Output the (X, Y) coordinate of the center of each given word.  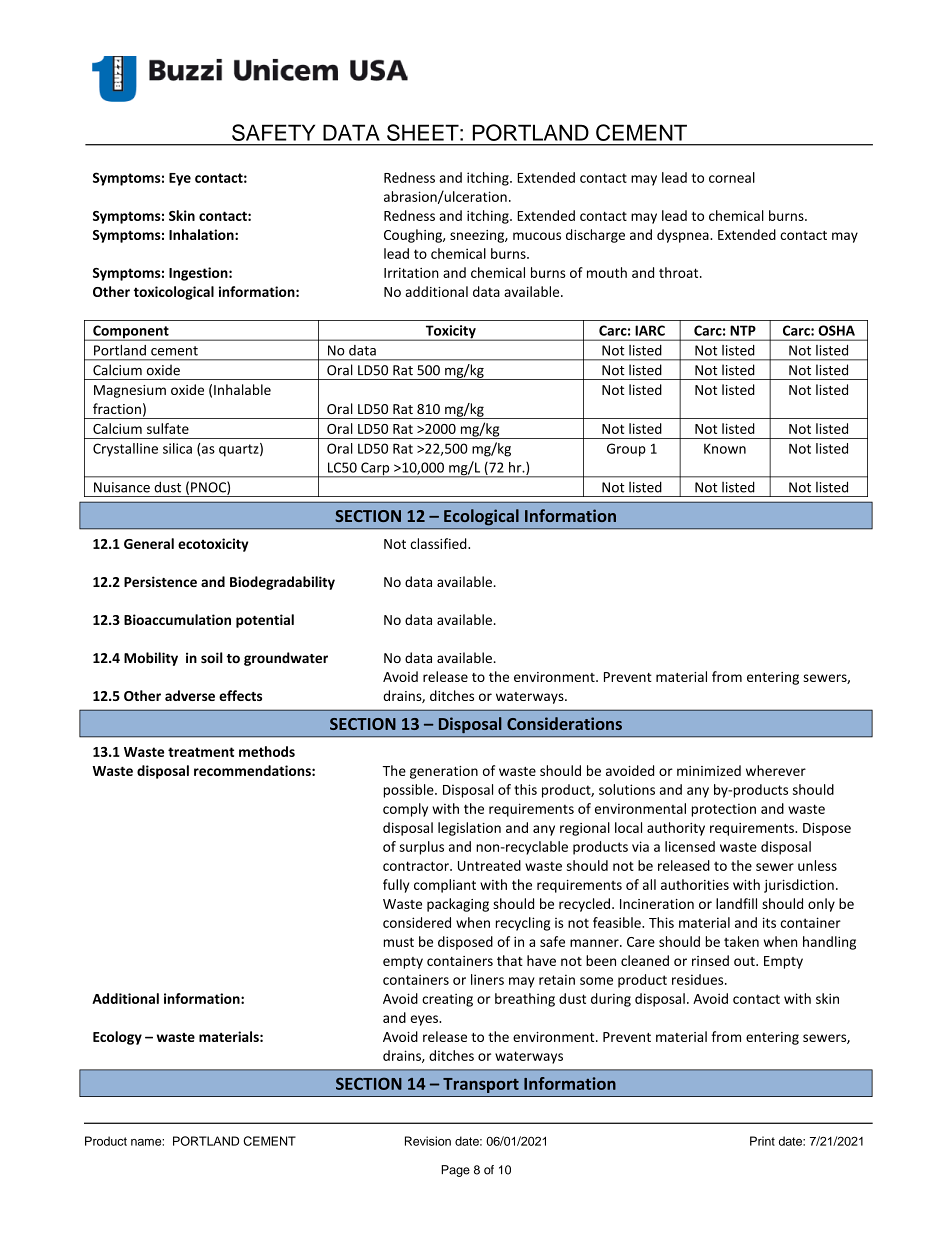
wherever (776, 770)
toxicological (174, 293)
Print (762, 1141)
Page (455, 1171)
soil (212, 657)
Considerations (564, 723)
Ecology (117, 1038)
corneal (732, 177)
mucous (537, 236)
